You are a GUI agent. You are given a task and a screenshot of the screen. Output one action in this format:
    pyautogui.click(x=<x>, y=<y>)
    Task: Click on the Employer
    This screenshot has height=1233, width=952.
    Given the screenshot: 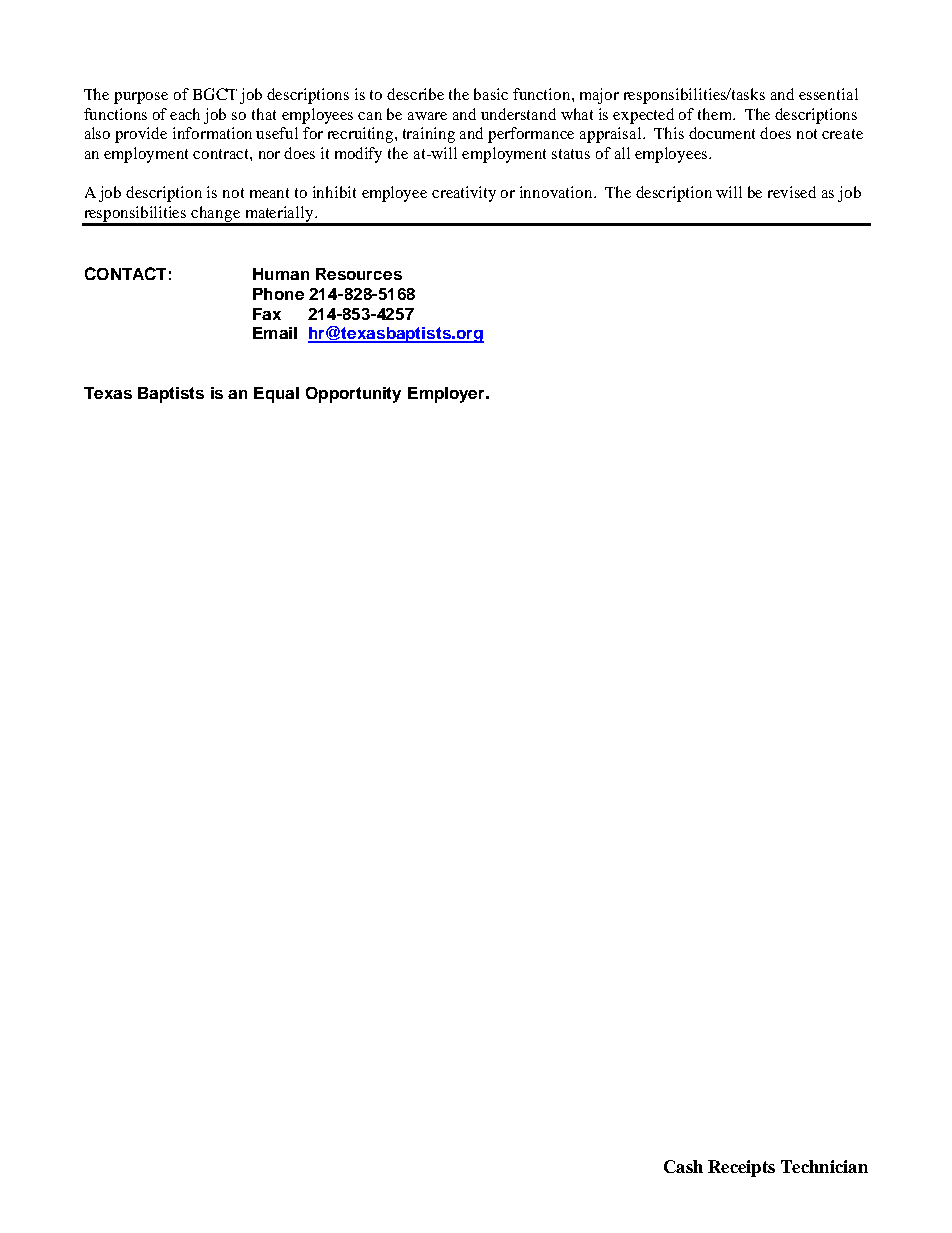 What is the action you would take?
    pyautogui.click(x=447, y=395)
